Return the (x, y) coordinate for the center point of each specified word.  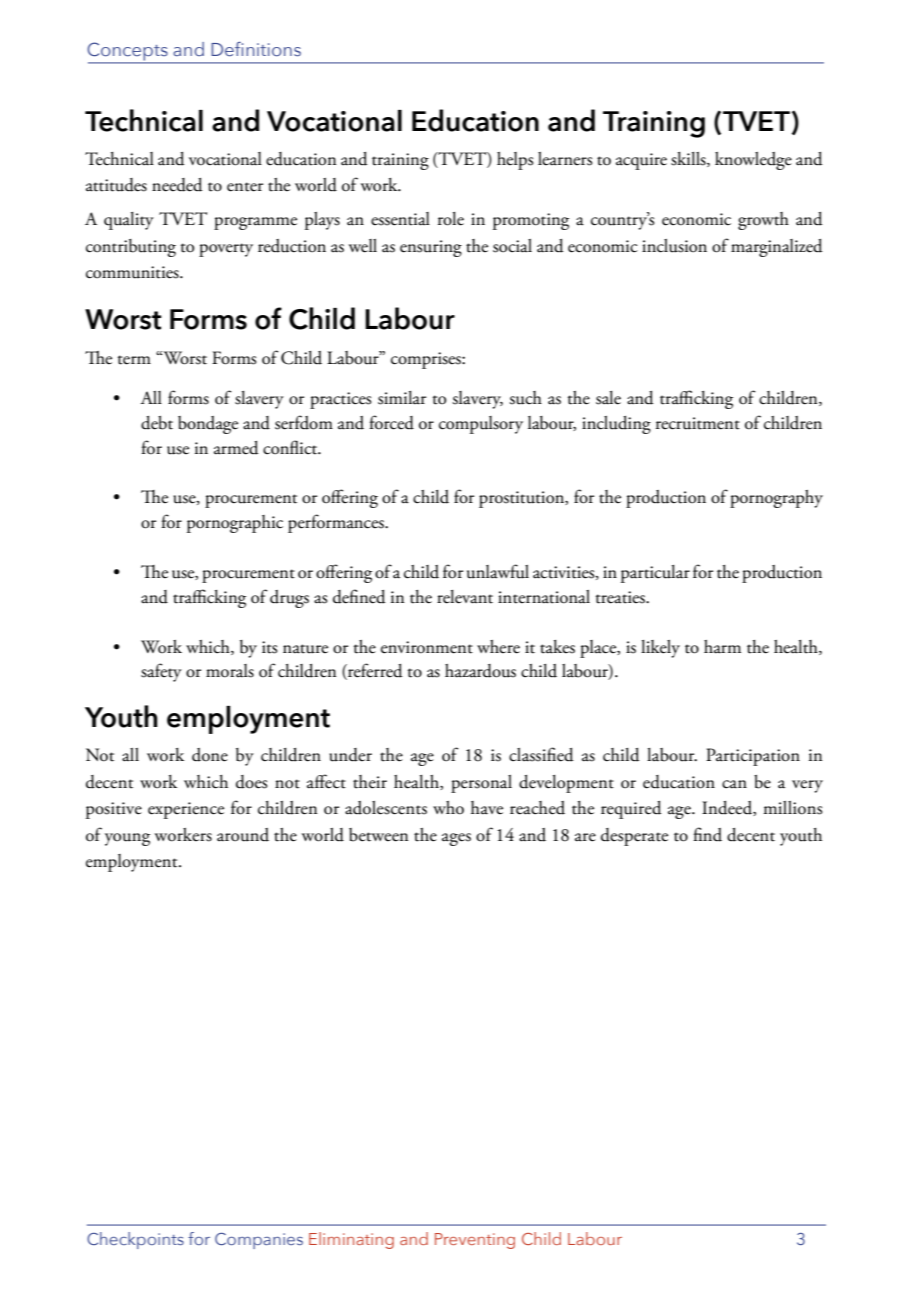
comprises (427, 360)
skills (689, 159)
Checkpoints (135, 1240)
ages (456, 839)
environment (427, 647)
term (134, 360)
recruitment (698, 423)
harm (722, 647)
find (707, 834)
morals (230, 671)
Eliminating (351, 1240)
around (243, 835)
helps (515, 161)
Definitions (256, 49)
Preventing (475, 1241)
